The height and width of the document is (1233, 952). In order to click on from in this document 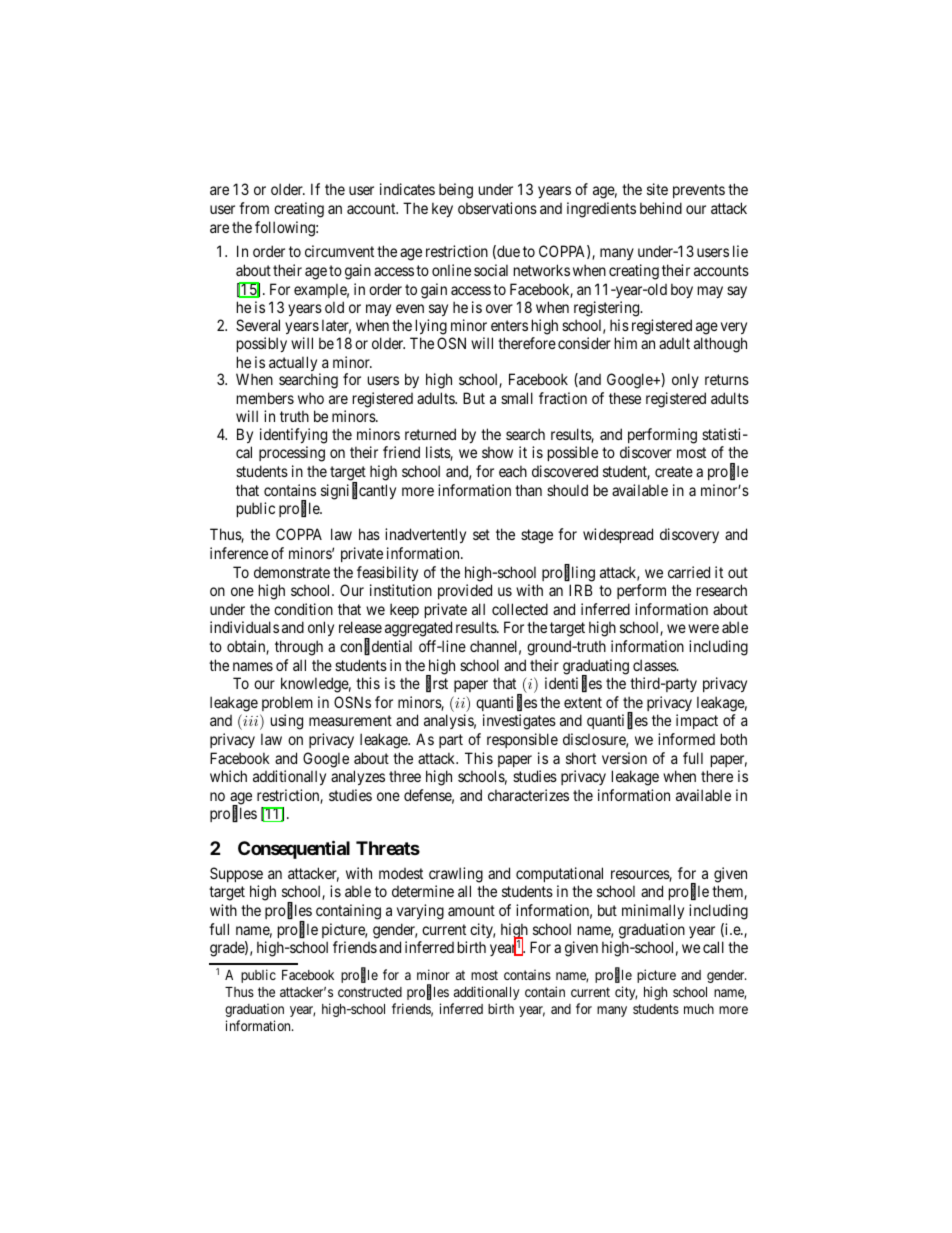, I will do `click(254, 208)`.
